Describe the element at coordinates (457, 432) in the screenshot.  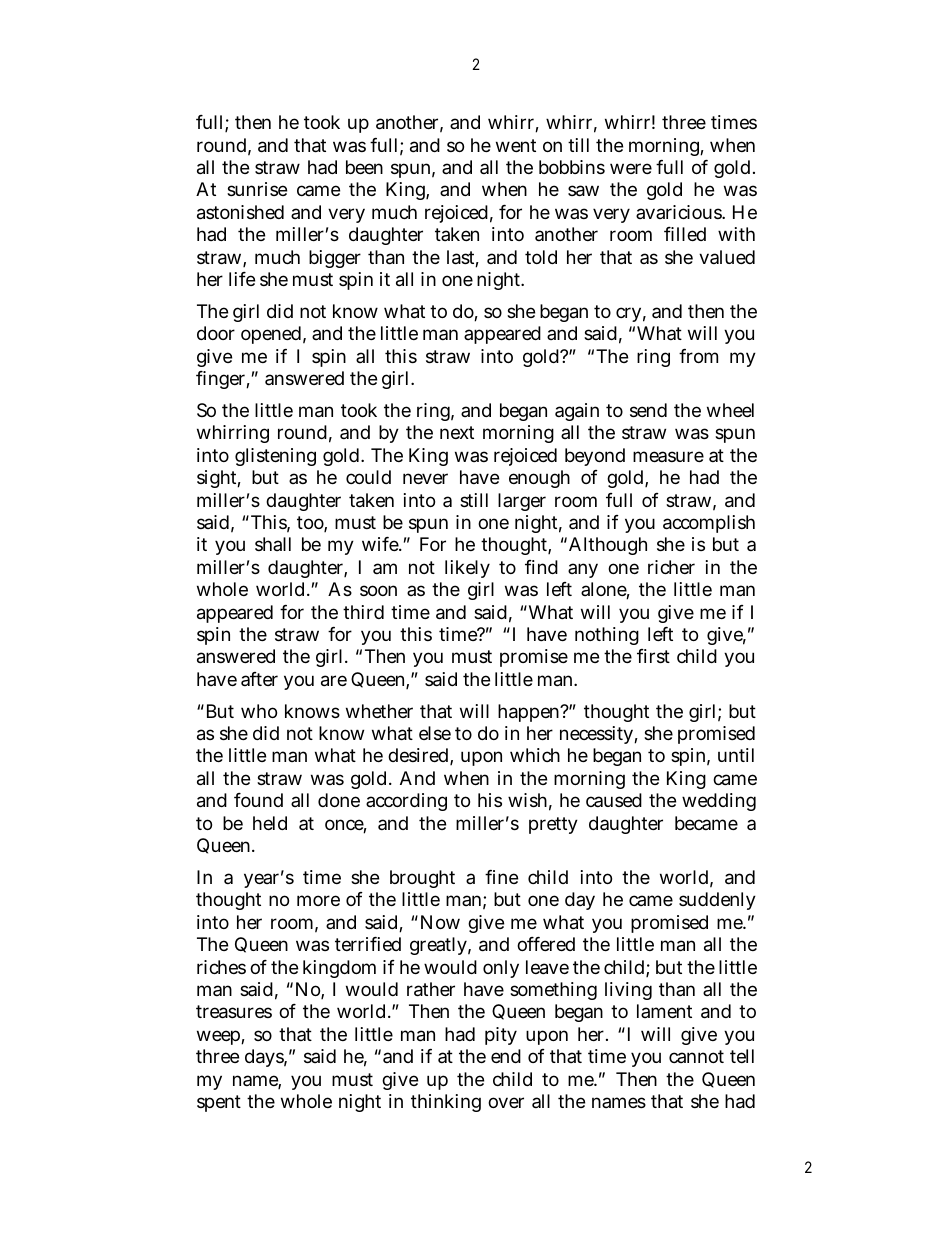
I see `next` at that location.
